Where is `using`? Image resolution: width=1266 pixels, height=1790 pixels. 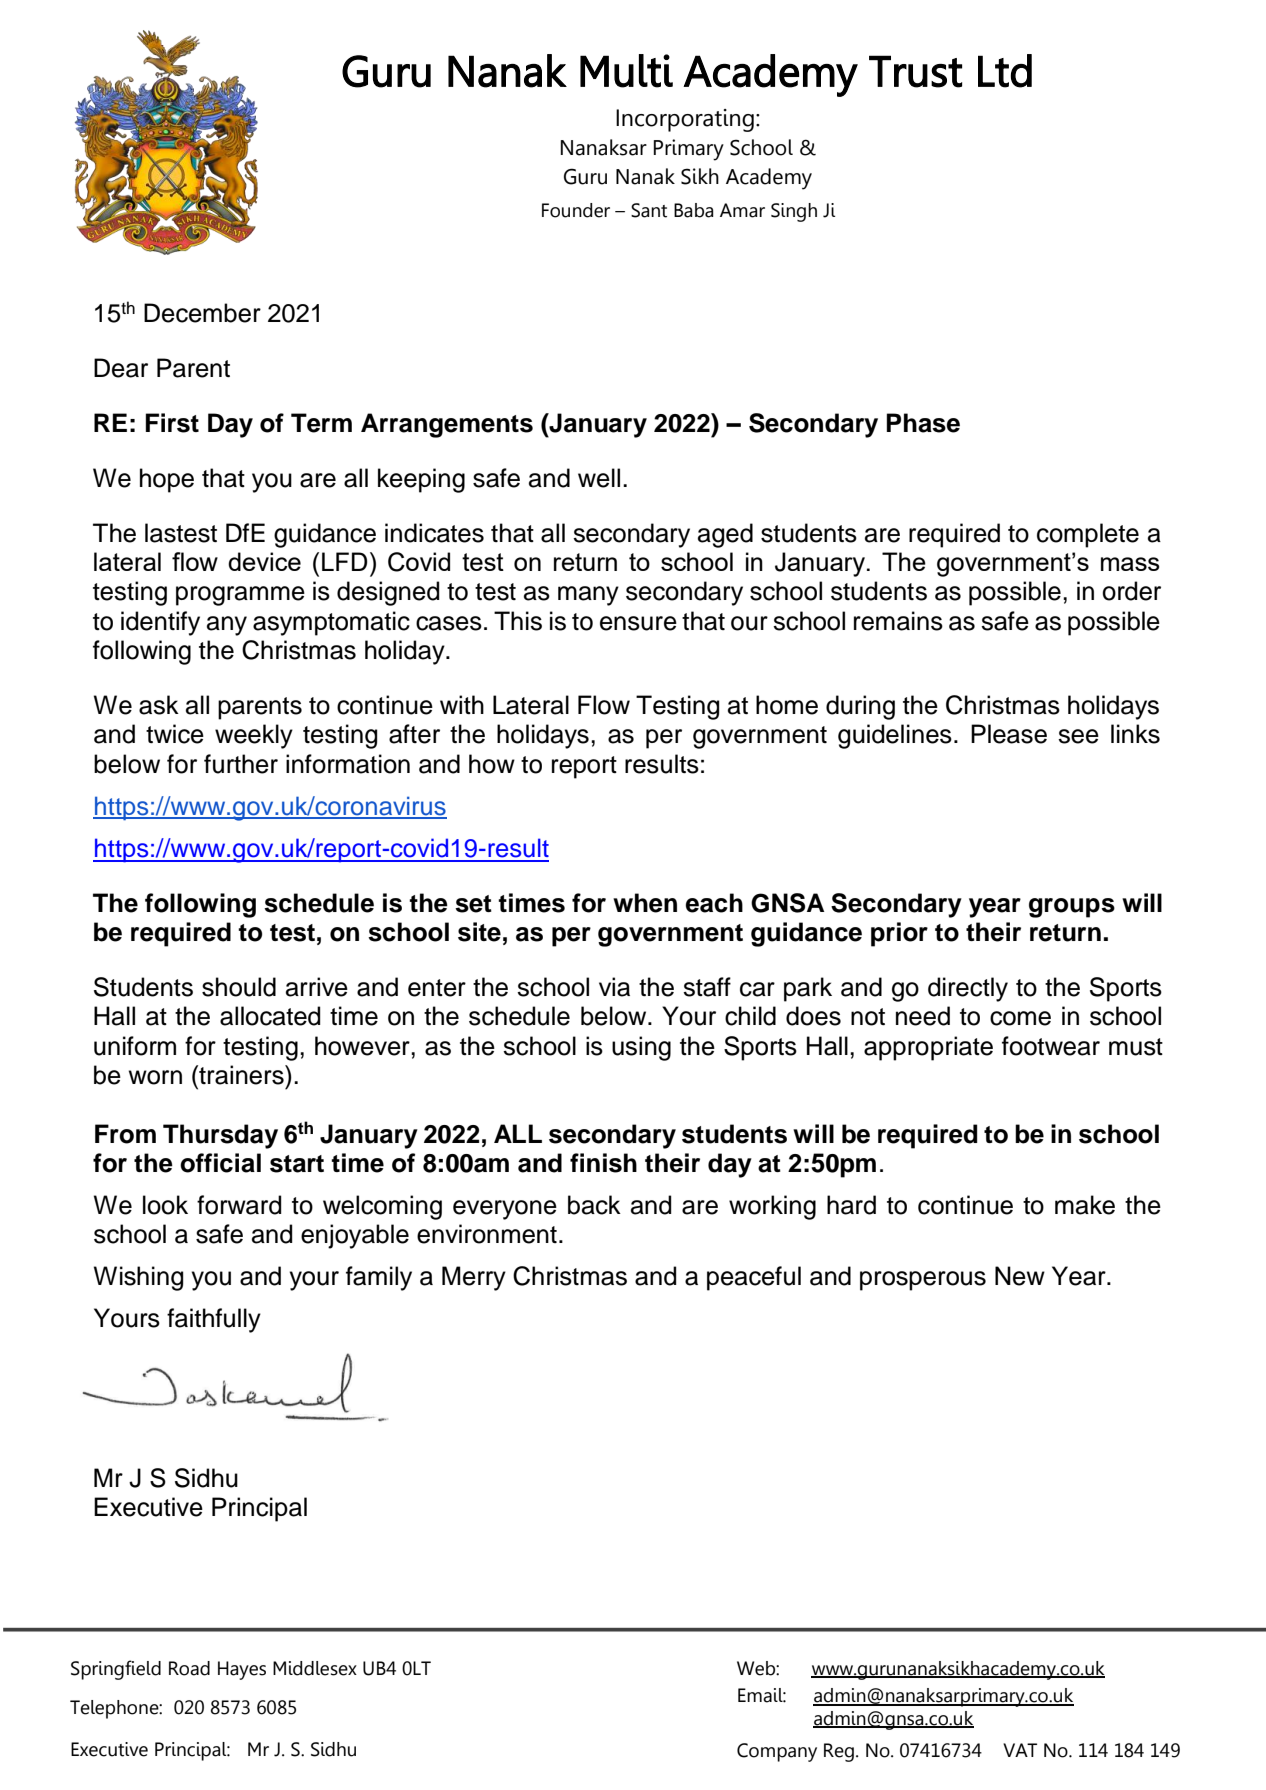
using is located at coordinates (641, 1048).
